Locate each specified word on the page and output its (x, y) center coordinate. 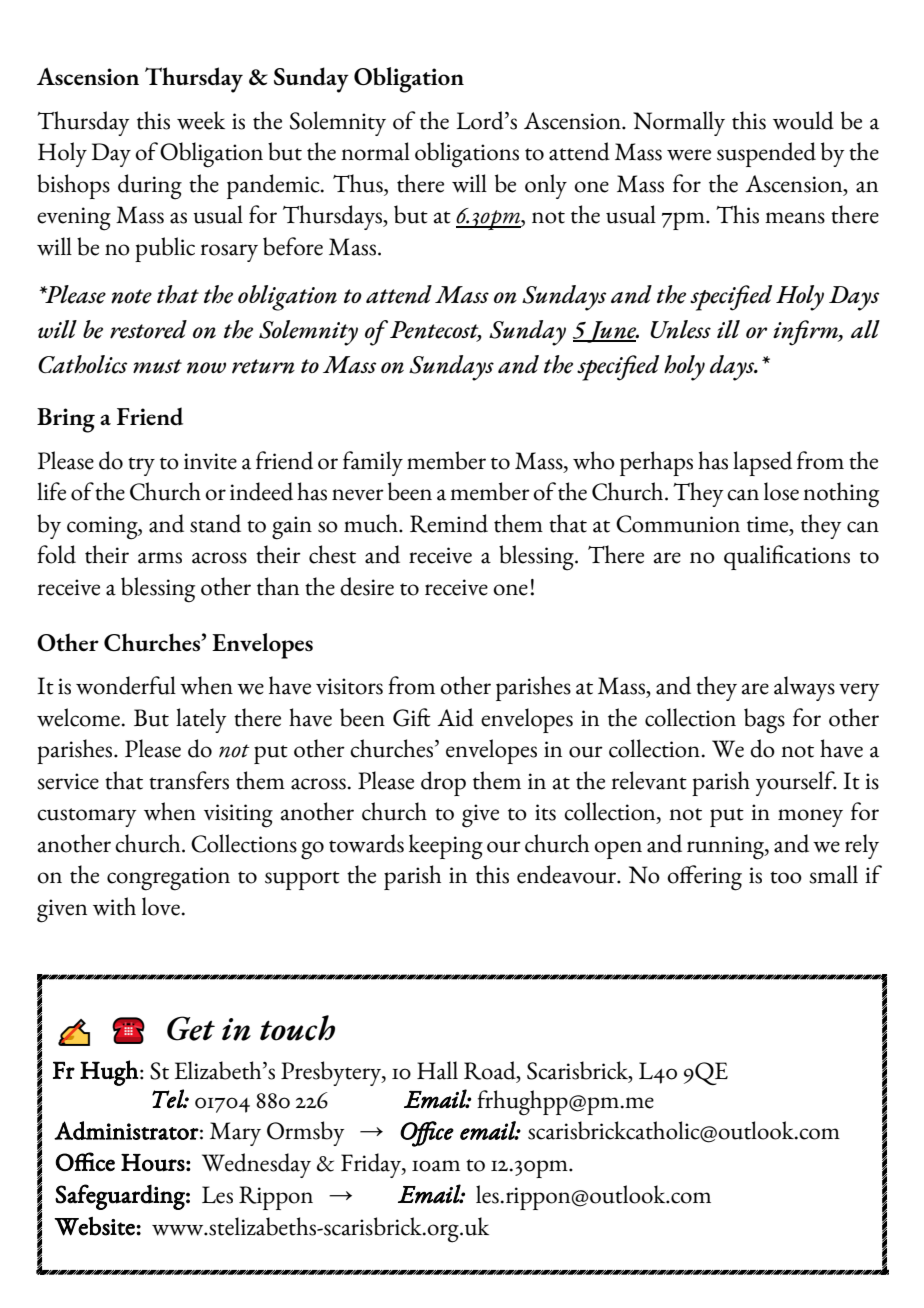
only (546, 186)
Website (95, 1226)
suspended (766, 154)
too (786, 877)
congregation (168, 879)
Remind (449, 523)
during (150, 187)
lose (781, 491)
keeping (446, 847)
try (141, 466)
